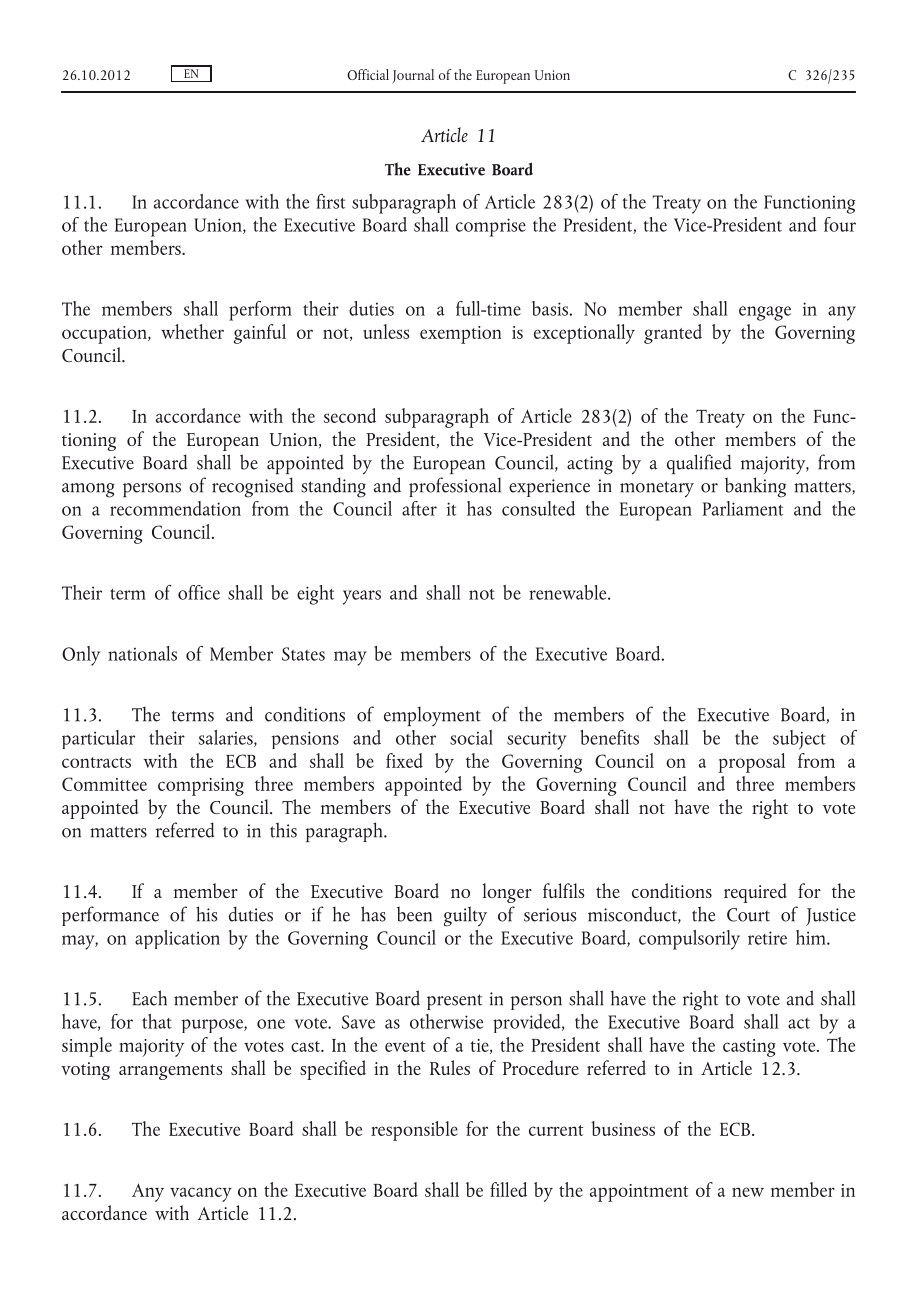  What do you see at coordinates (201, 1194) in the screenshot?
I see `vacancy` at bounding box center [201, 1194].
